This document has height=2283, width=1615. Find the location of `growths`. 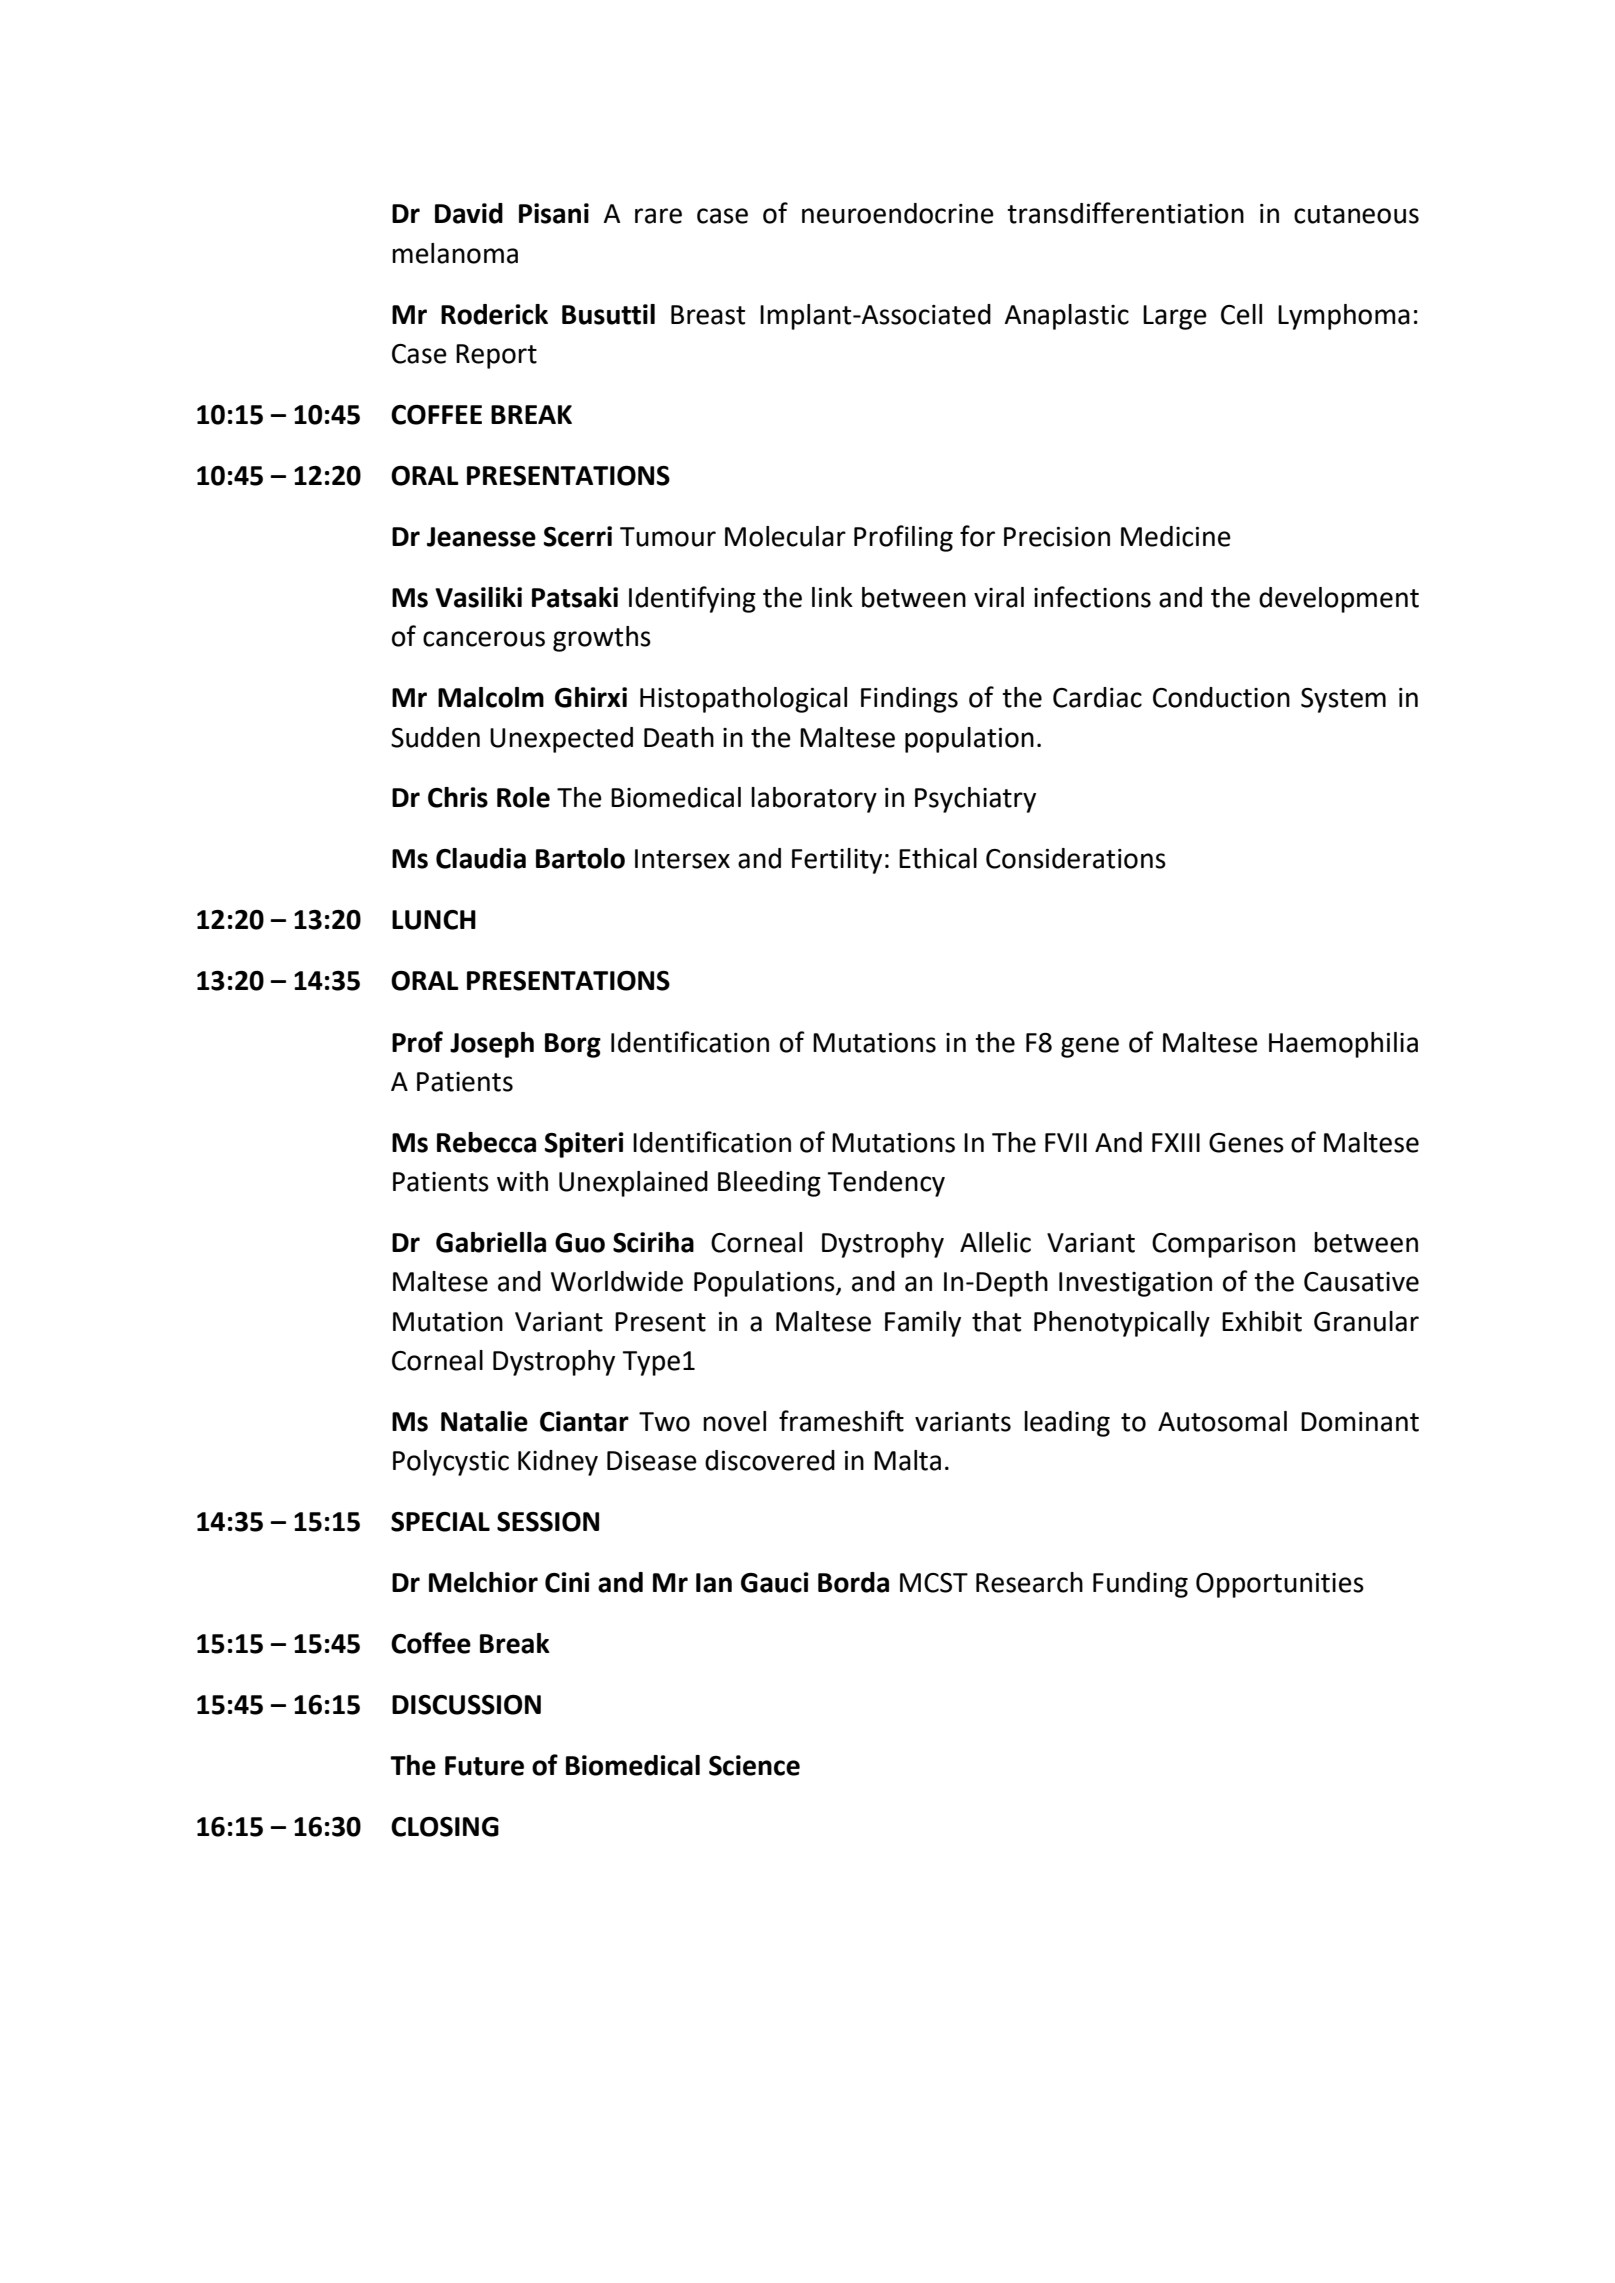

growths is located at coordinates (602, 639).
